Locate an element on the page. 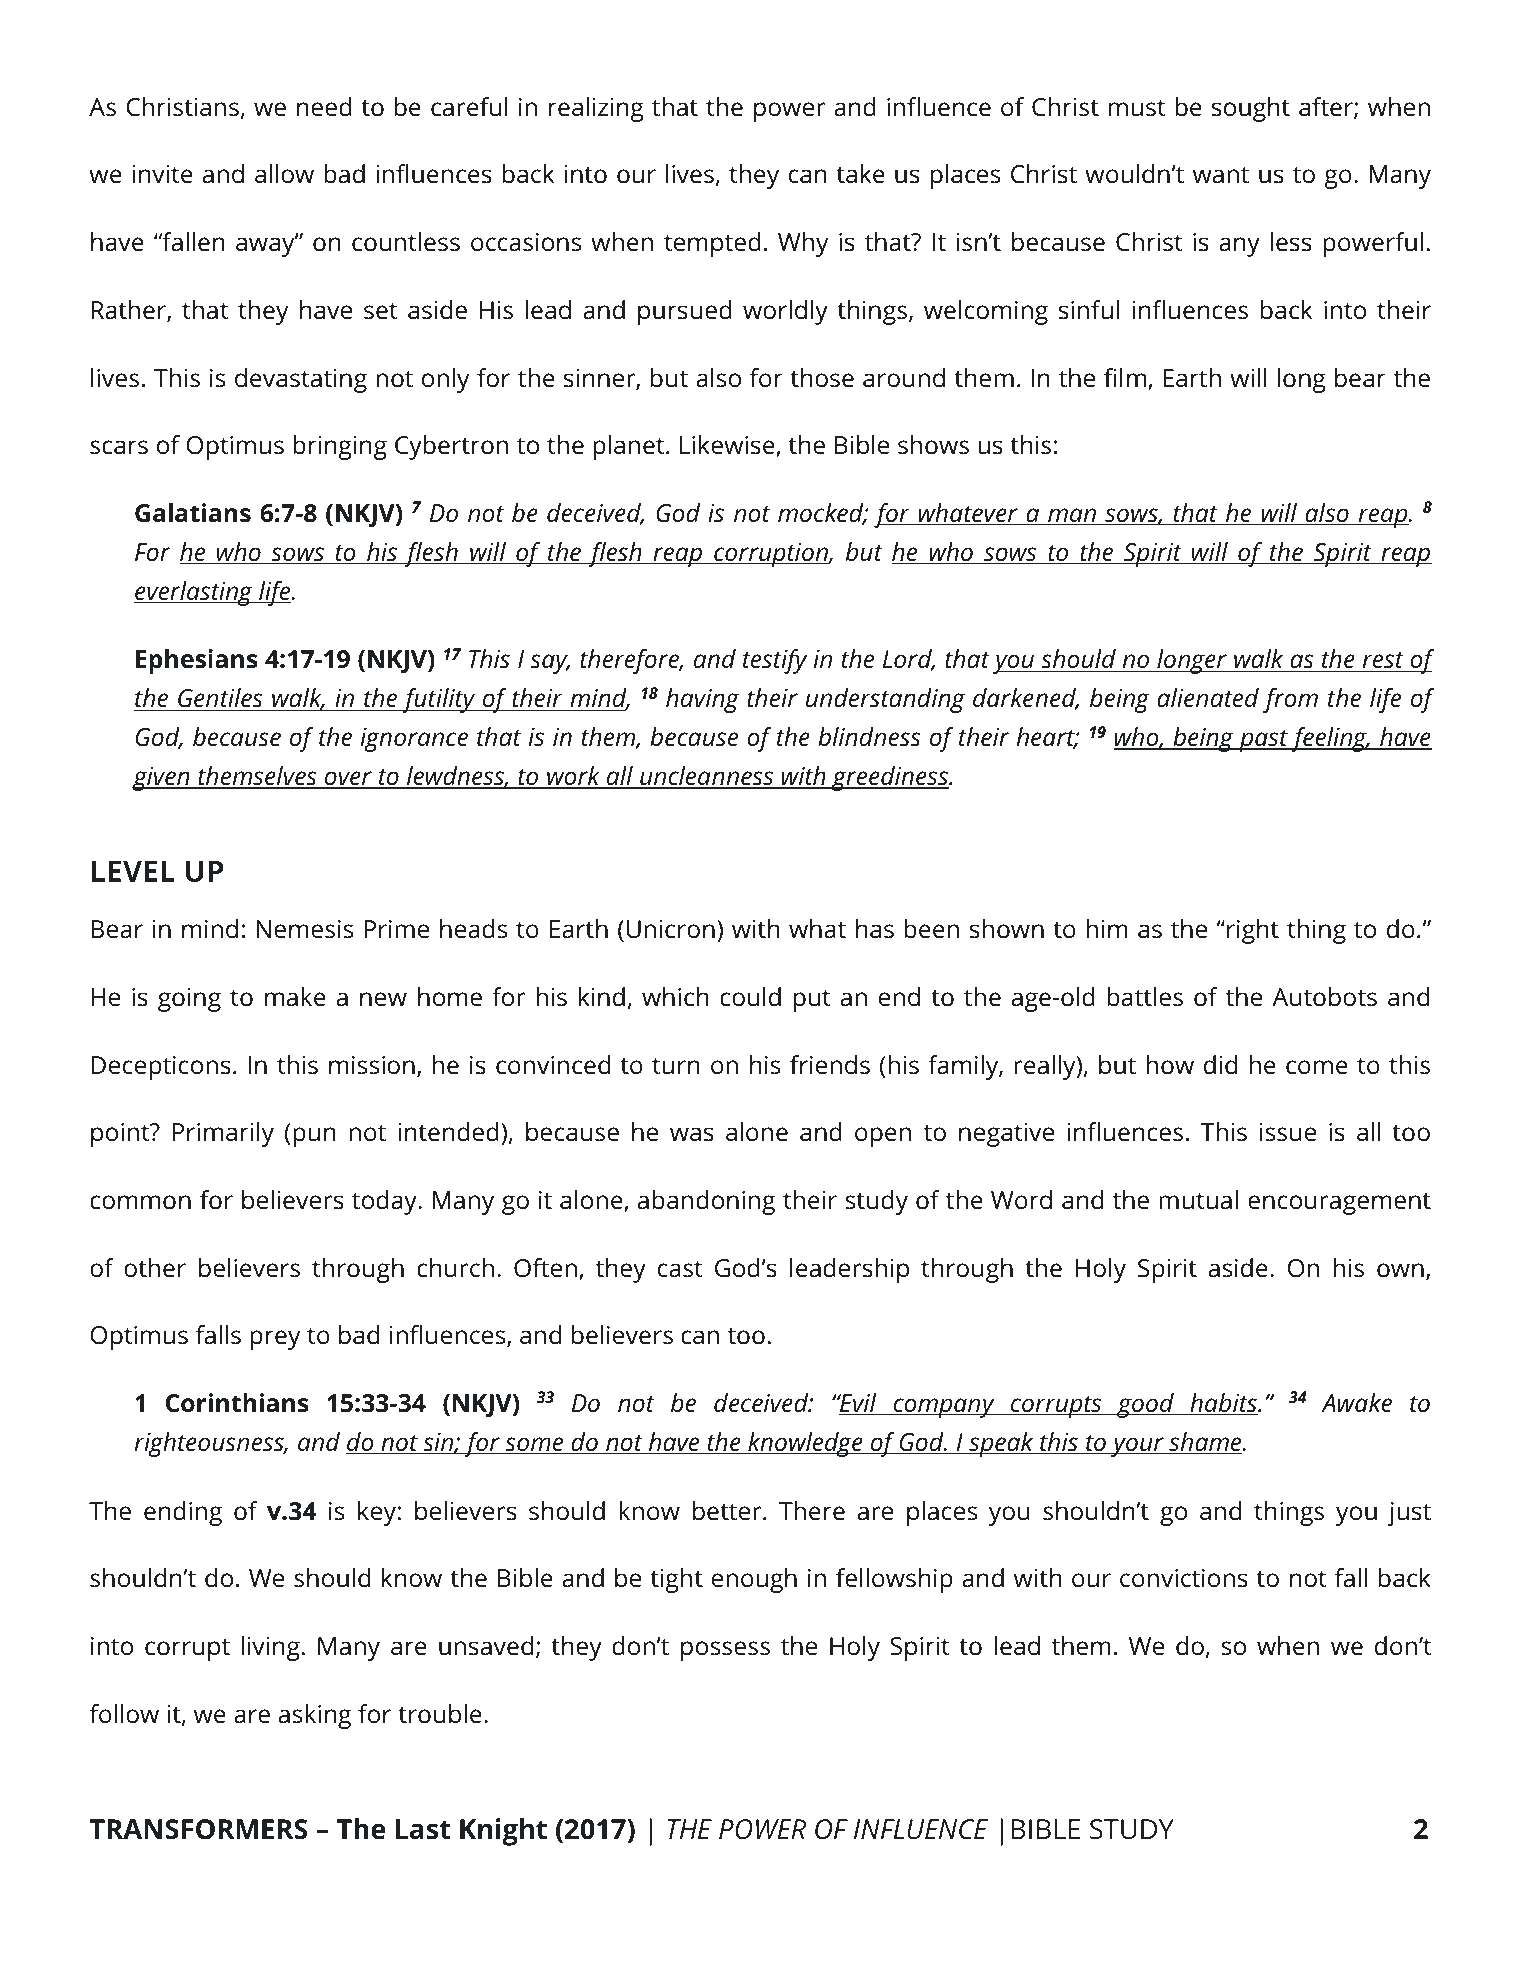 The height and width of the document is (1968, 1521). possess is located at coordinates (725, 1651).
